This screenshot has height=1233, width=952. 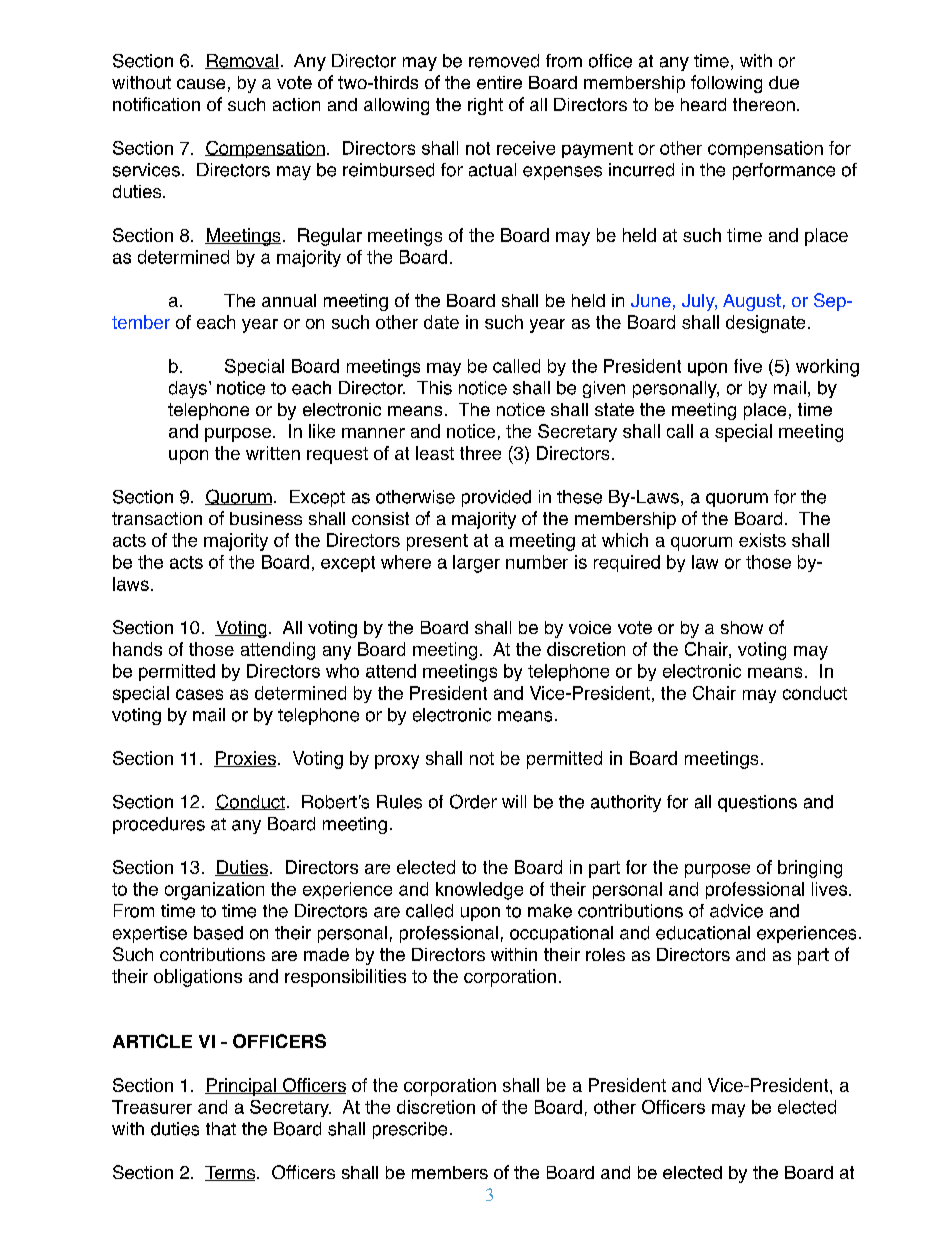 I want to click on bringing, so click(x=810, y=869).
